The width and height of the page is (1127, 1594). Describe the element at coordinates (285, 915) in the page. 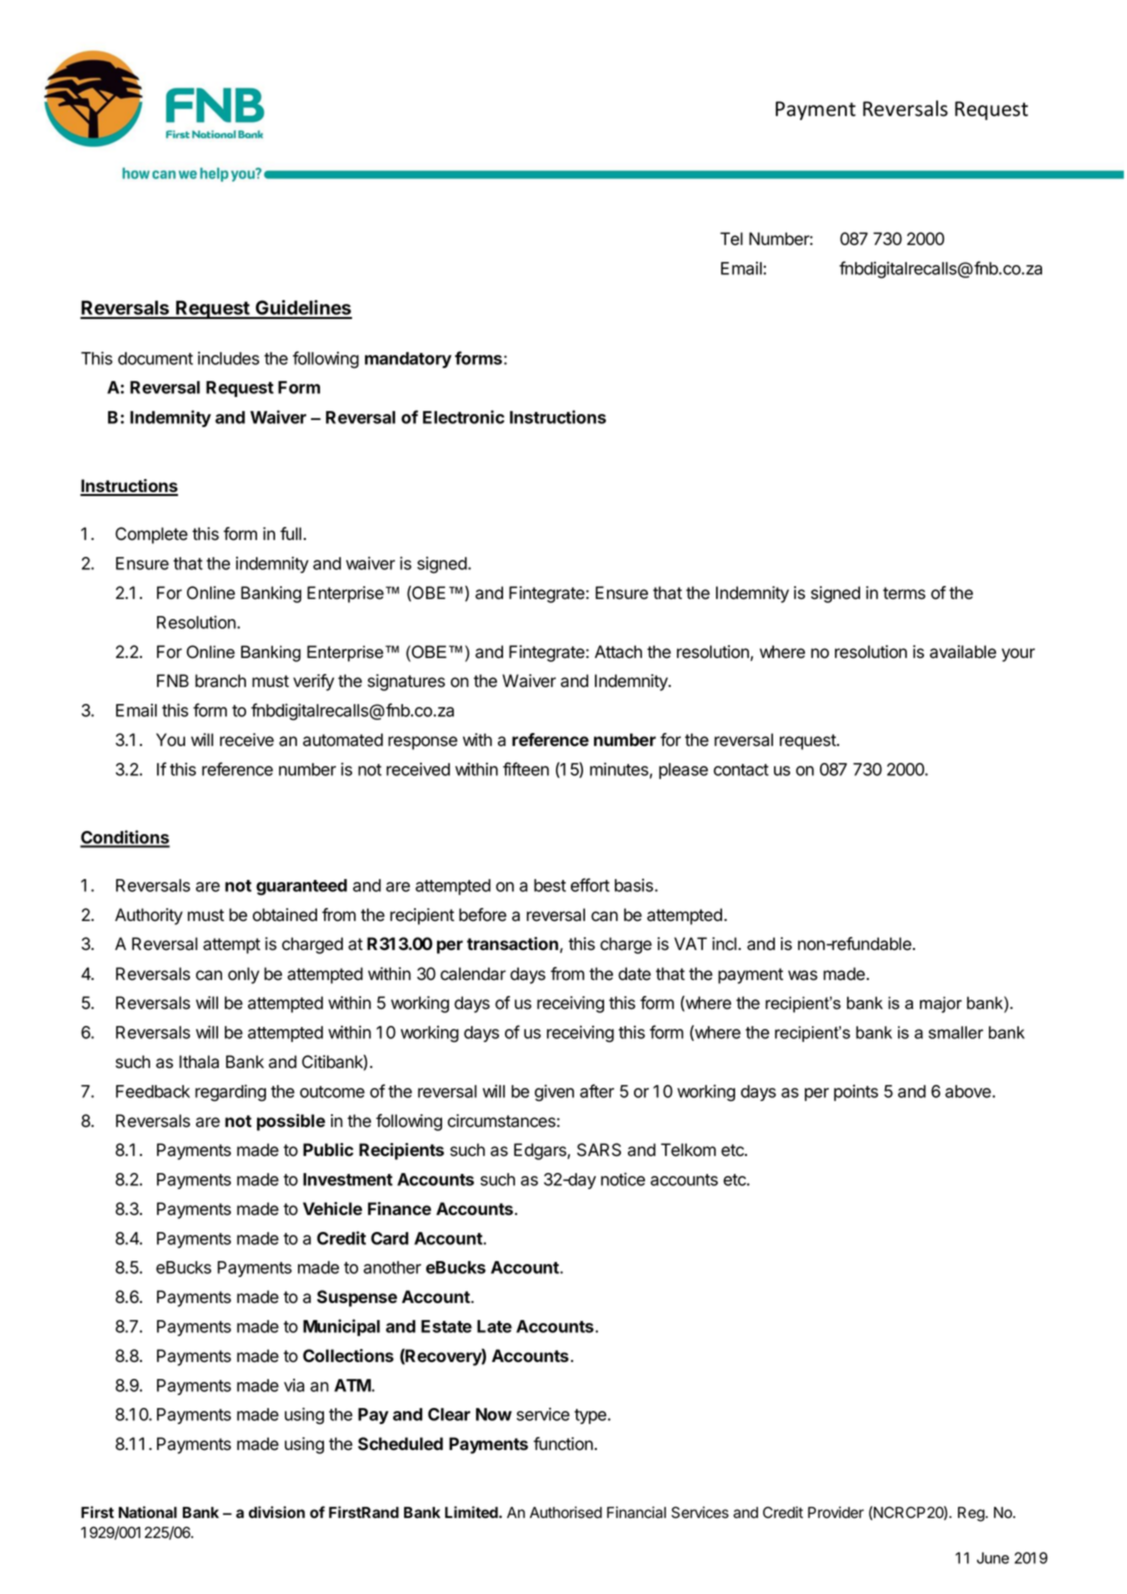

I see `obtained` at that location.
